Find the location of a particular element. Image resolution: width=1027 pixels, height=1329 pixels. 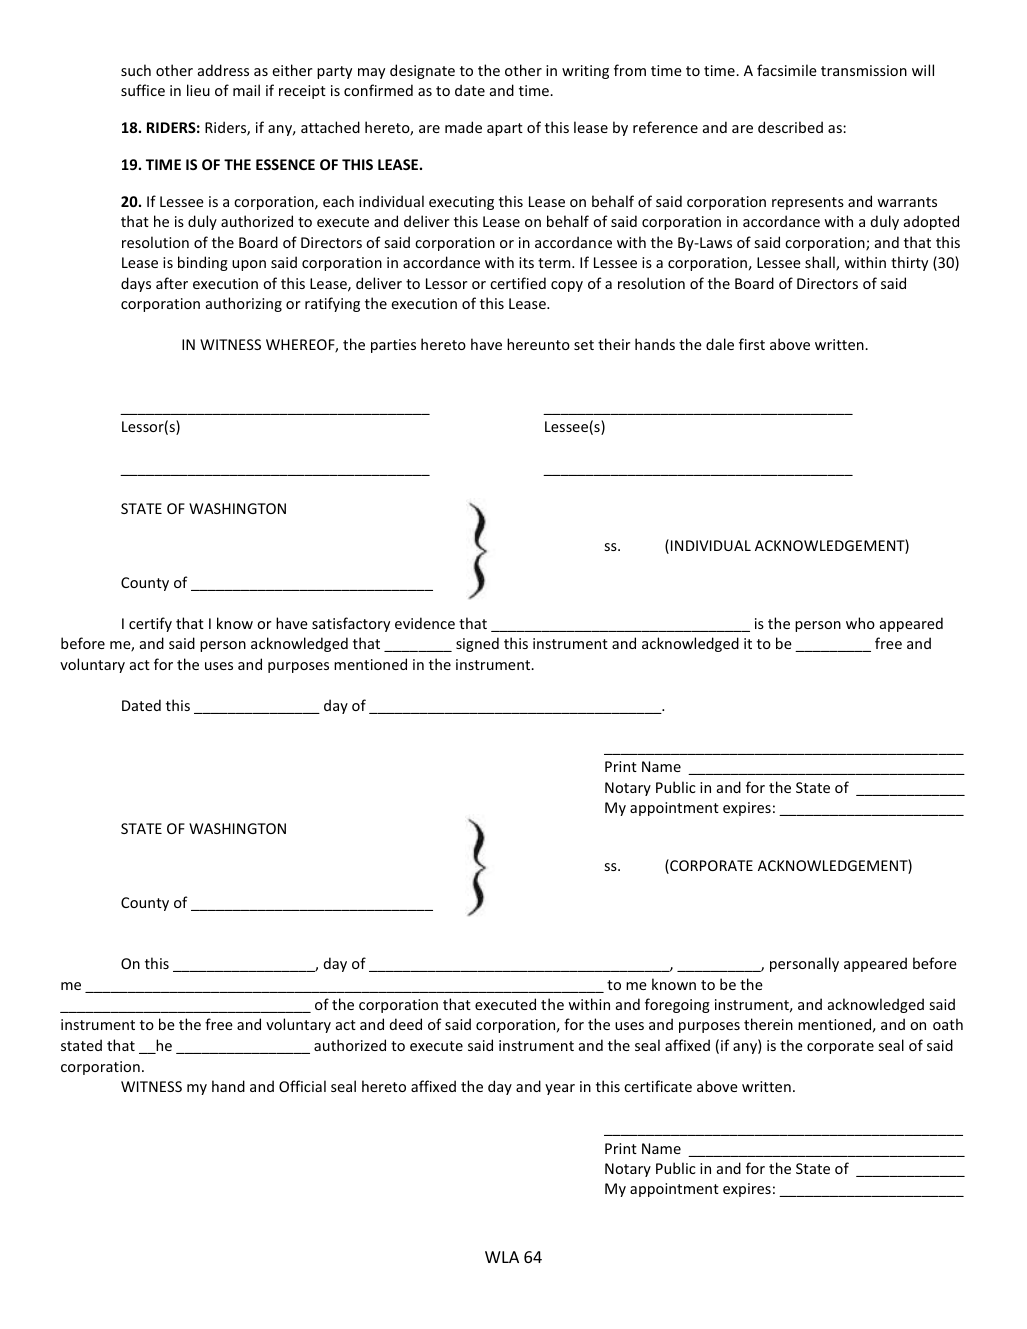

satisfactory is located at coordinates (351, 624).
